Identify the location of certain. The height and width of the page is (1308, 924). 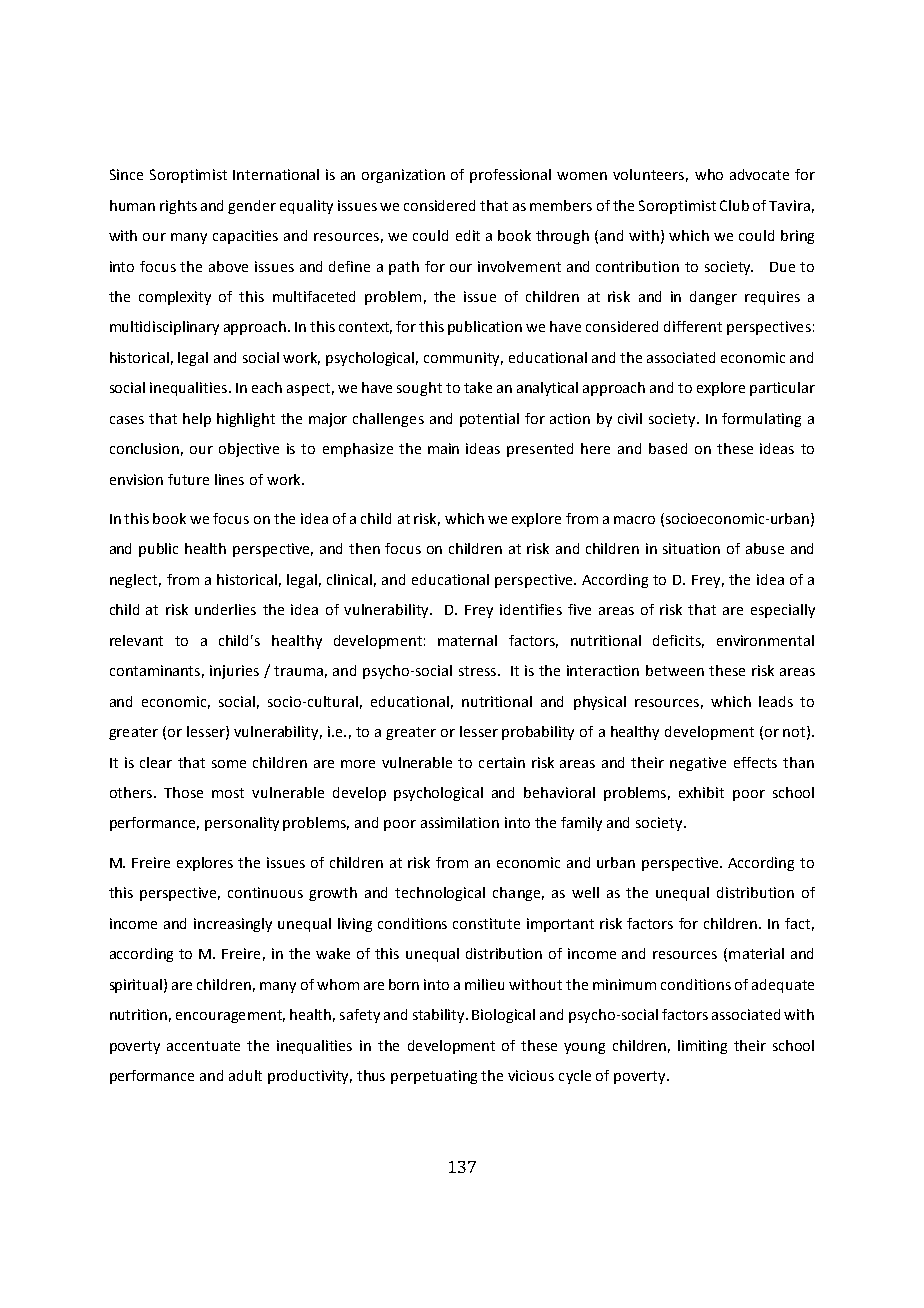
(502, 762).
